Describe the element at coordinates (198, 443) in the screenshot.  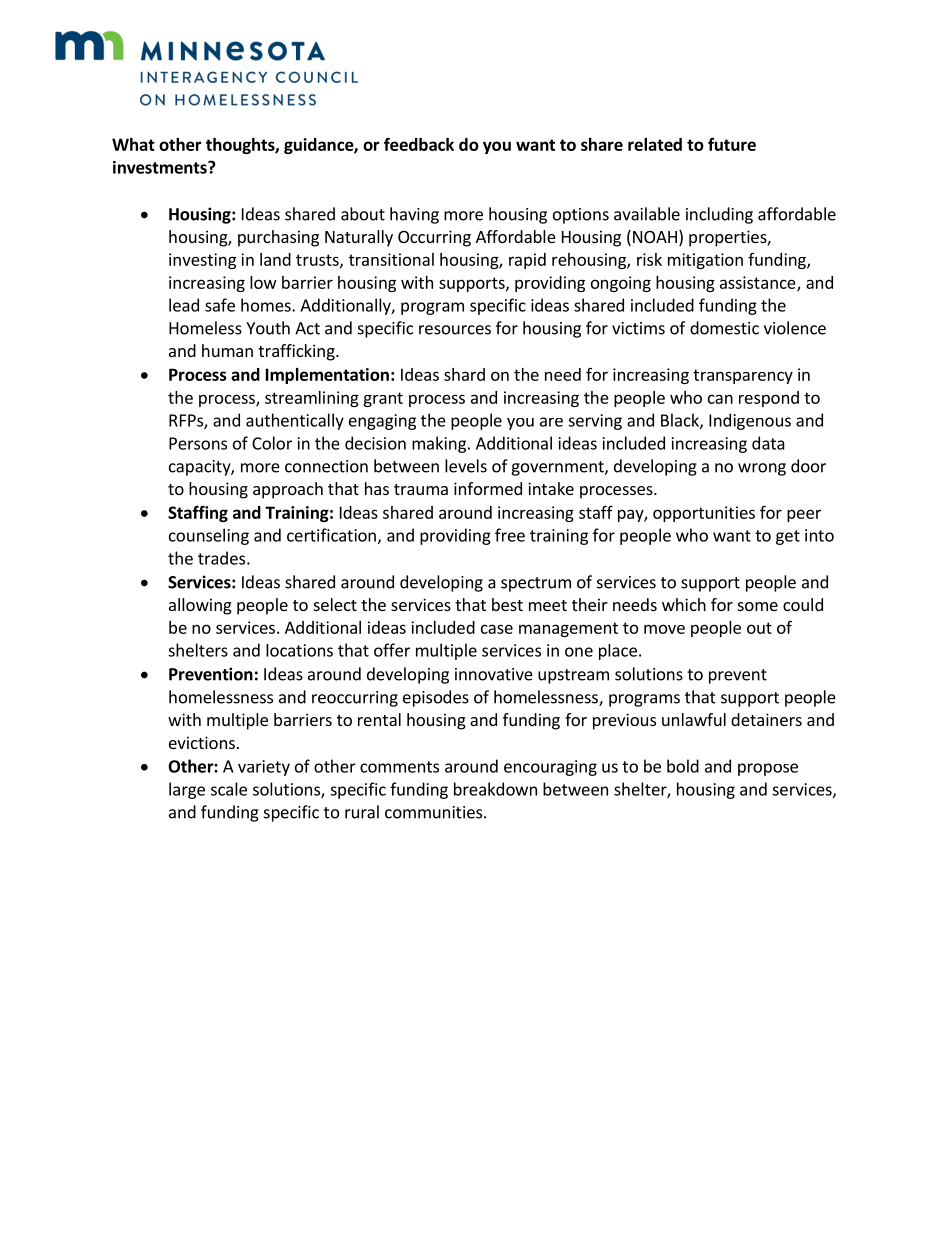
I see `Persons` at that location.
